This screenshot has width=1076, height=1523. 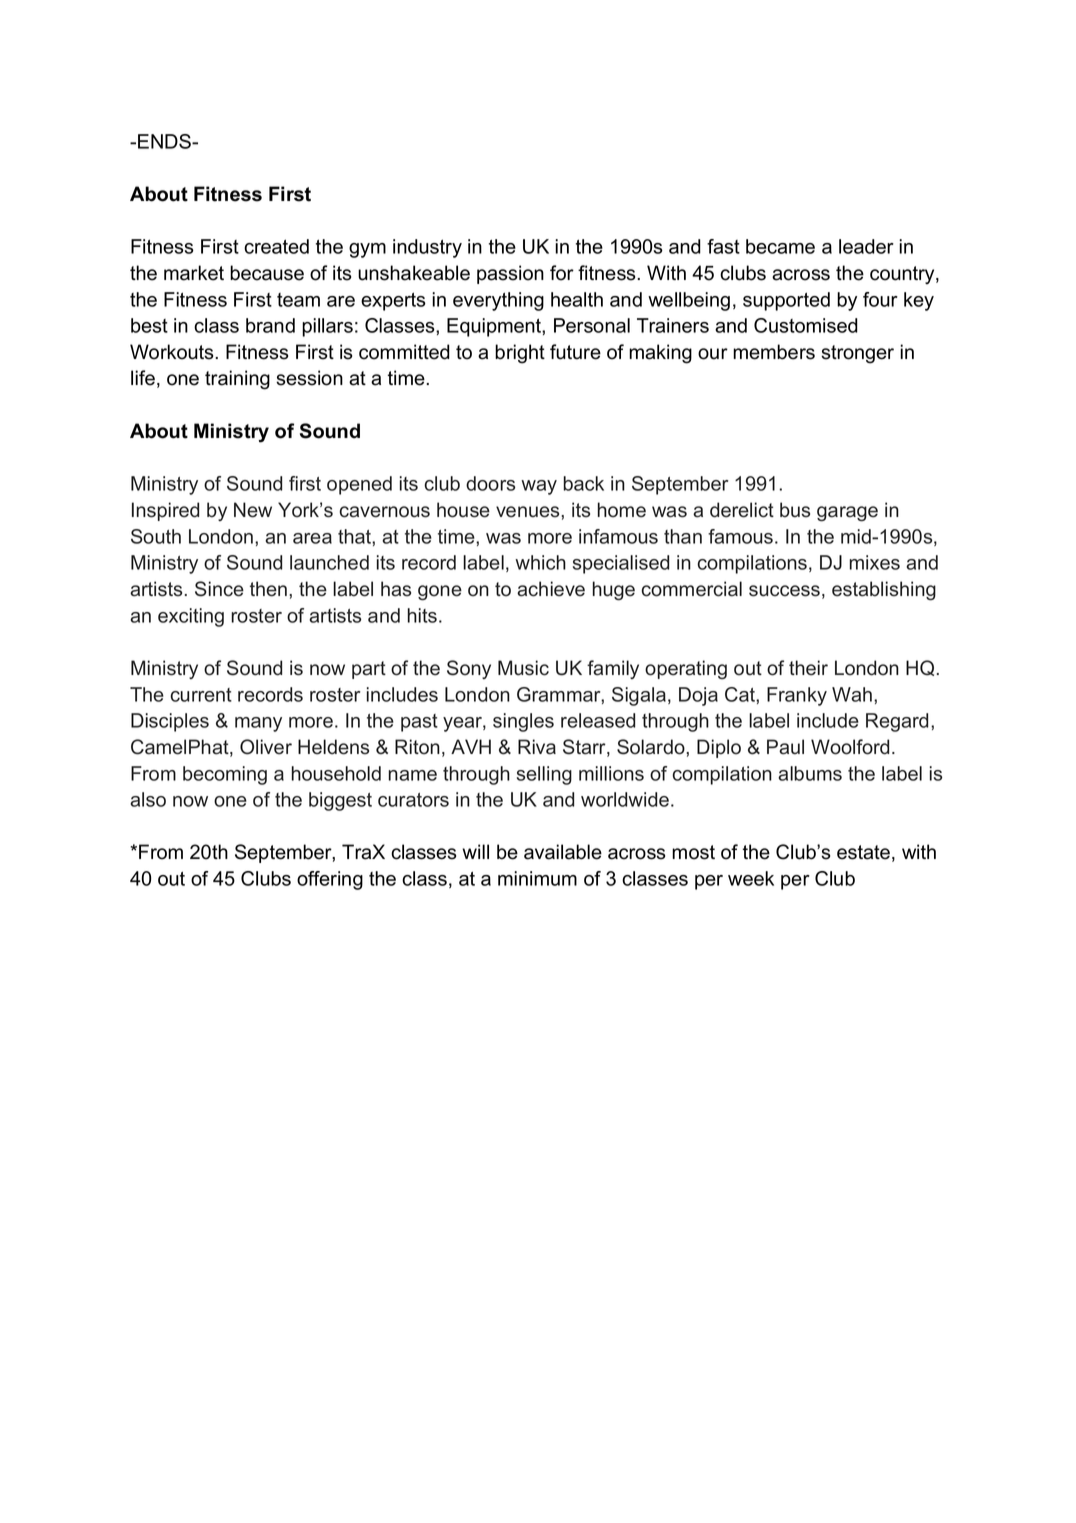 I want to click on offering, so click(x=330, y=880).
